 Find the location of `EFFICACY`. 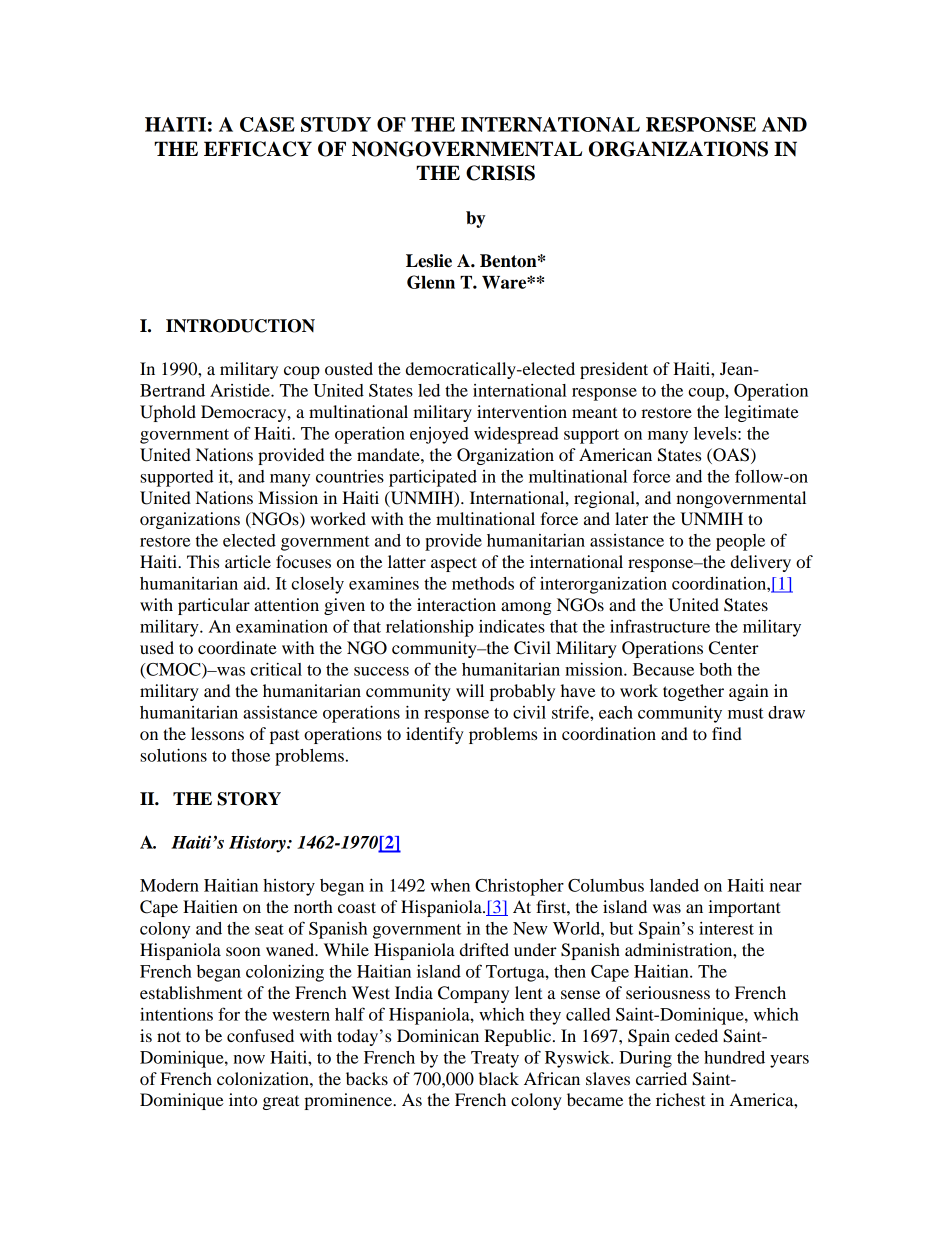

EFFICACY is located at coordinates (258, 149).
